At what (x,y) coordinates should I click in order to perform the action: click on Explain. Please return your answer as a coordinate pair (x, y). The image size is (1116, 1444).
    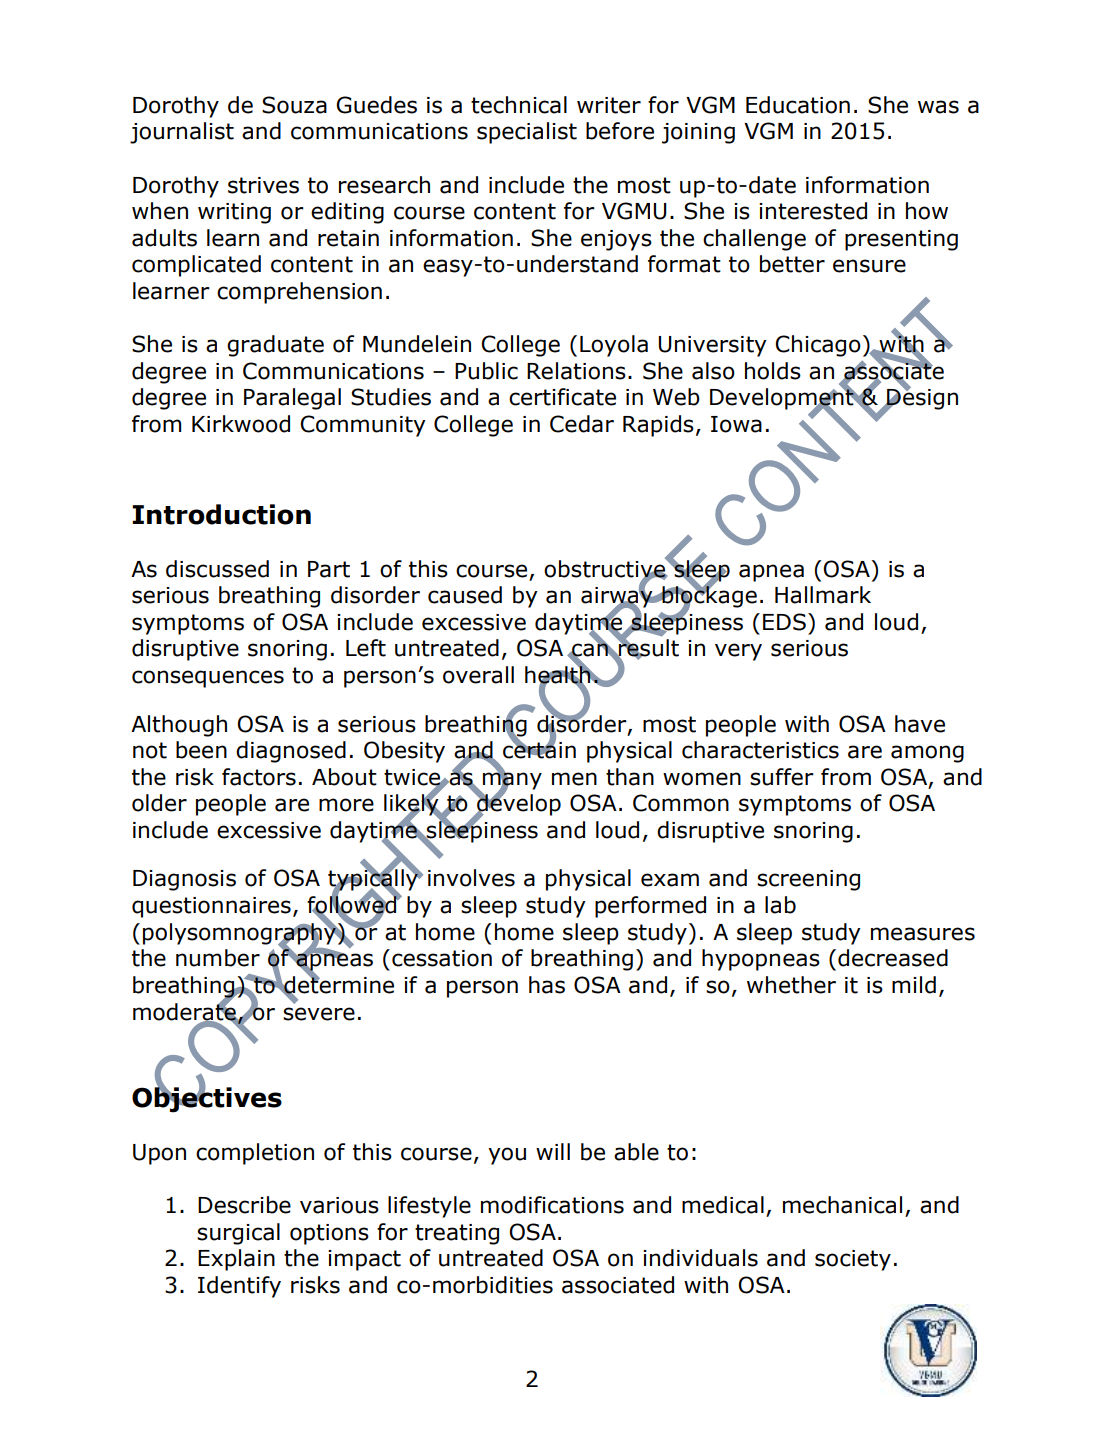
    Looking at the image, I should click on (236, 1260).
